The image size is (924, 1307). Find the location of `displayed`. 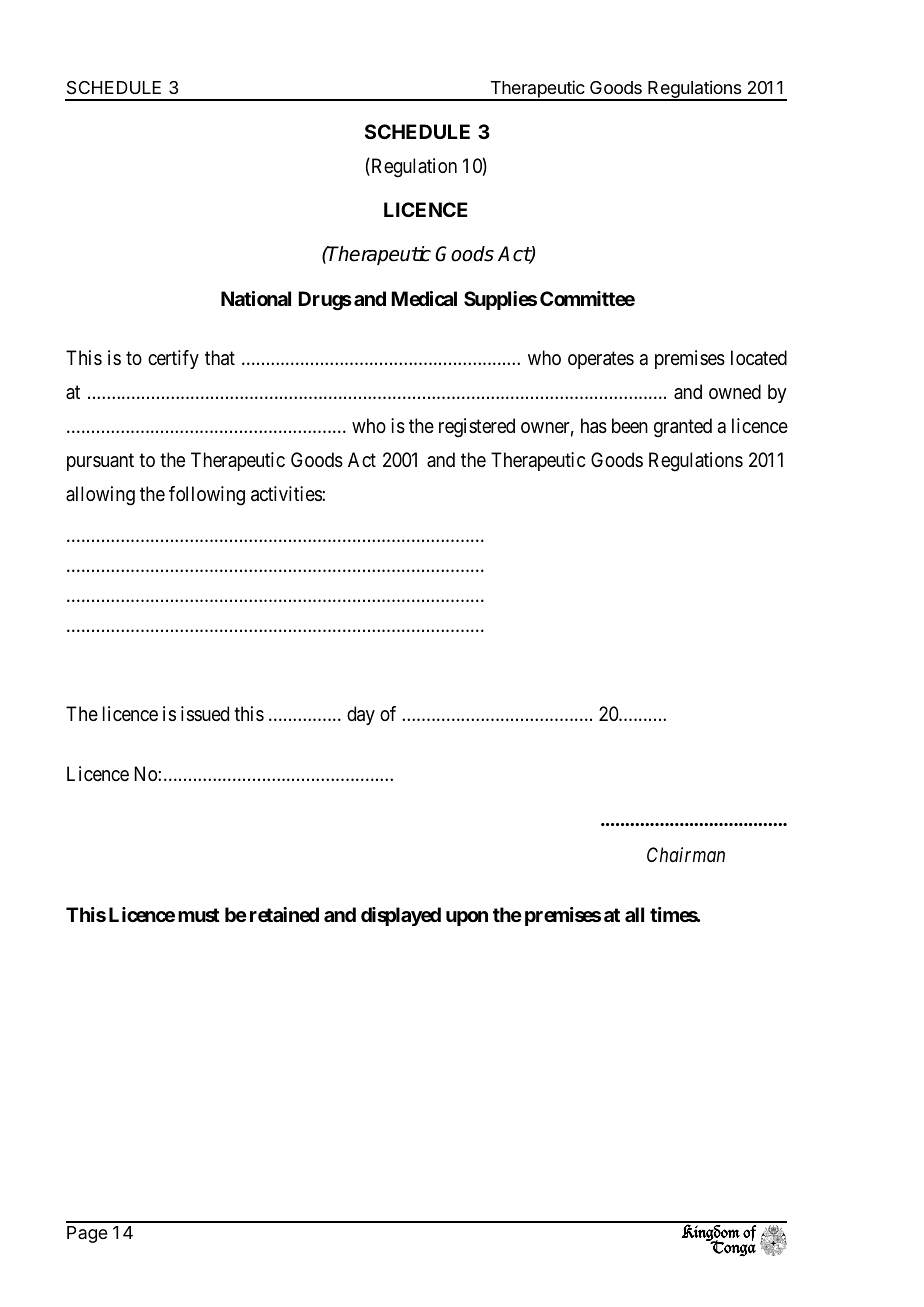

displayed is located at coordinates (401, 916).
